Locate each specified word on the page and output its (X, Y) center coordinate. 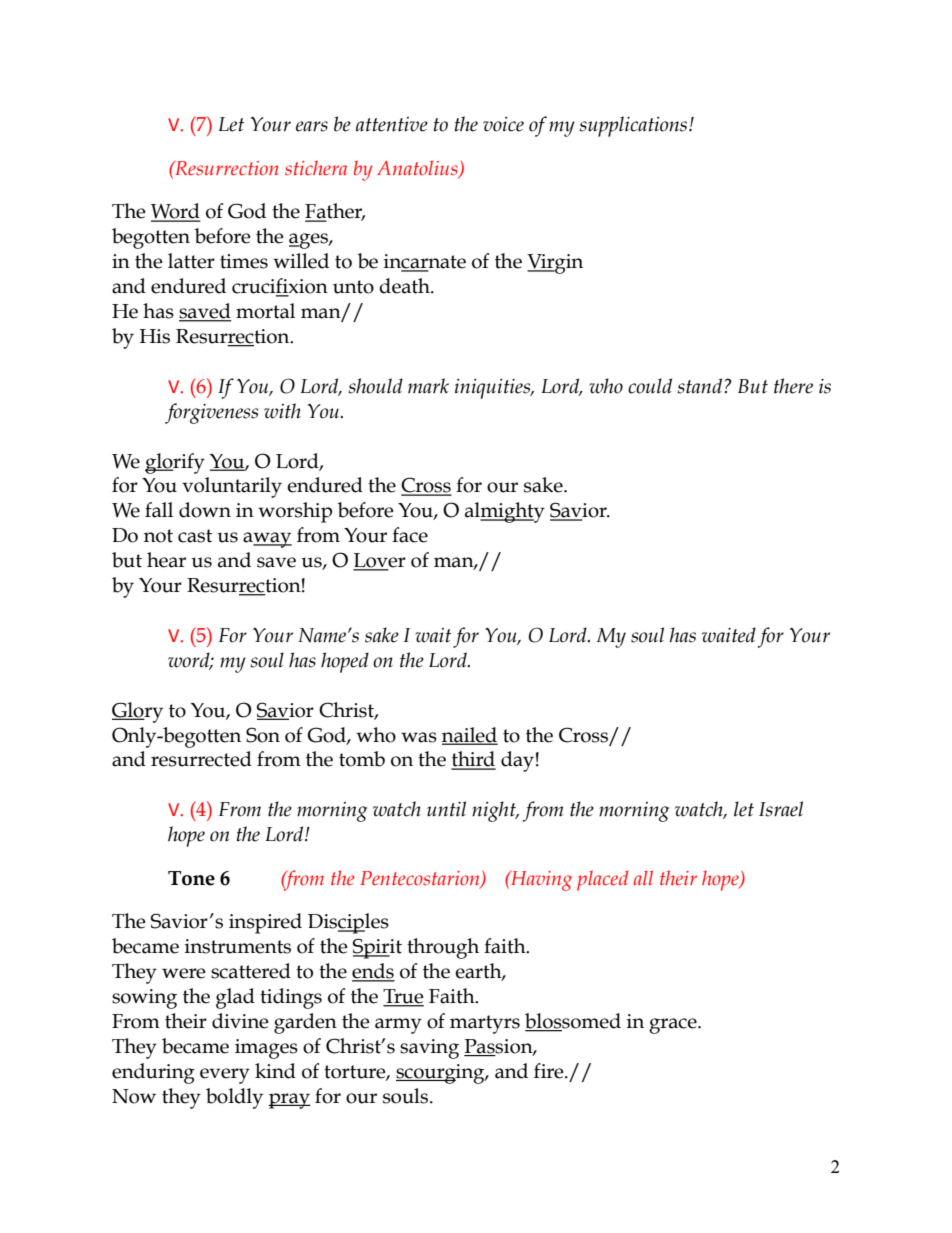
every (225, 1076)
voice (503, 124)
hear (166, 560)
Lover (379, 561)
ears (312, 126)
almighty (505, 512)
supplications (634, 126)
